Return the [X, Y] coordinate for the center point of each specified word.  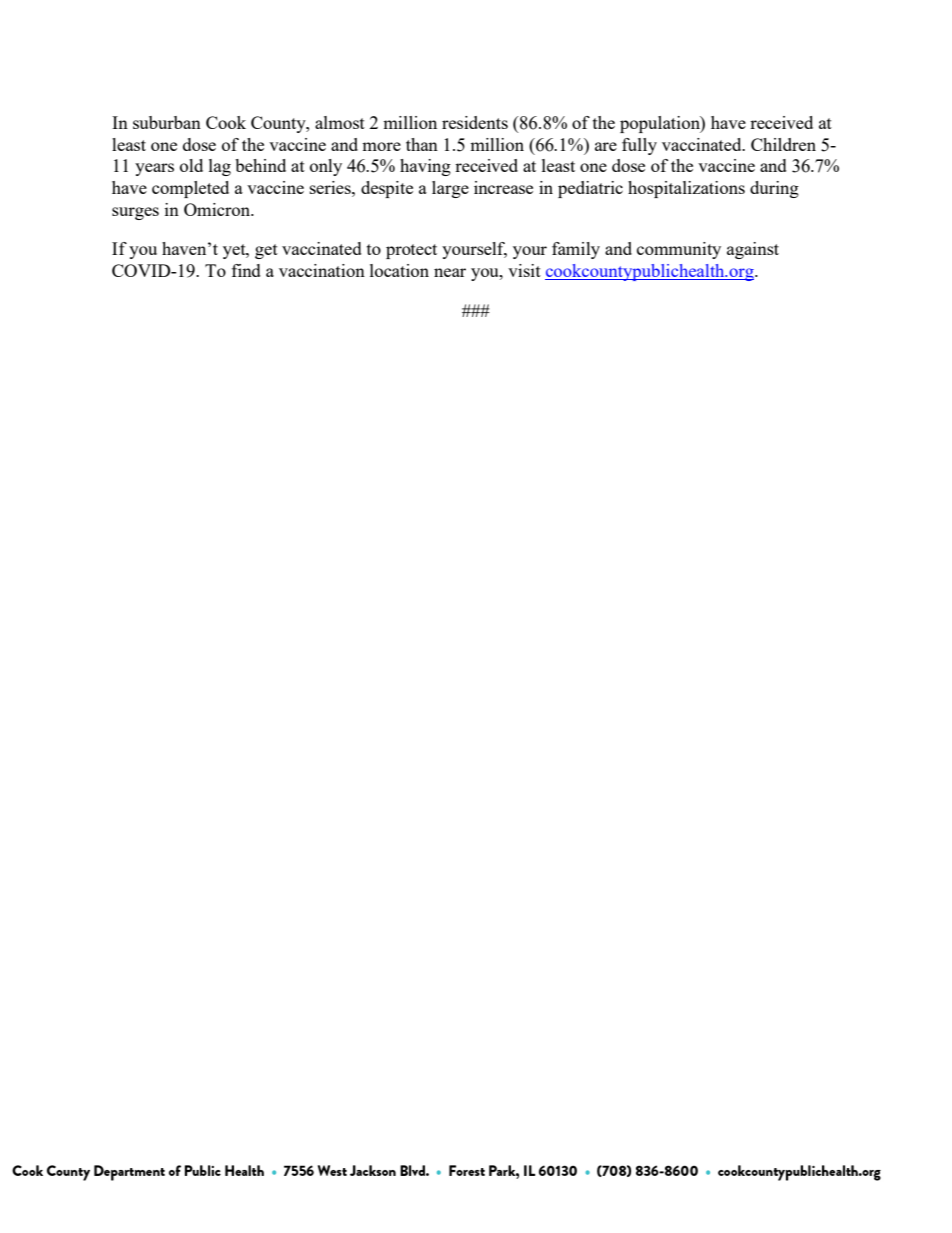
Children [783, 144]
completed [190, 189]
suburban [167, 122]
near [450, 272]
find [246, 270]
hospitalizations [686, 189]
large [450, 189]
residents [475, 122]
